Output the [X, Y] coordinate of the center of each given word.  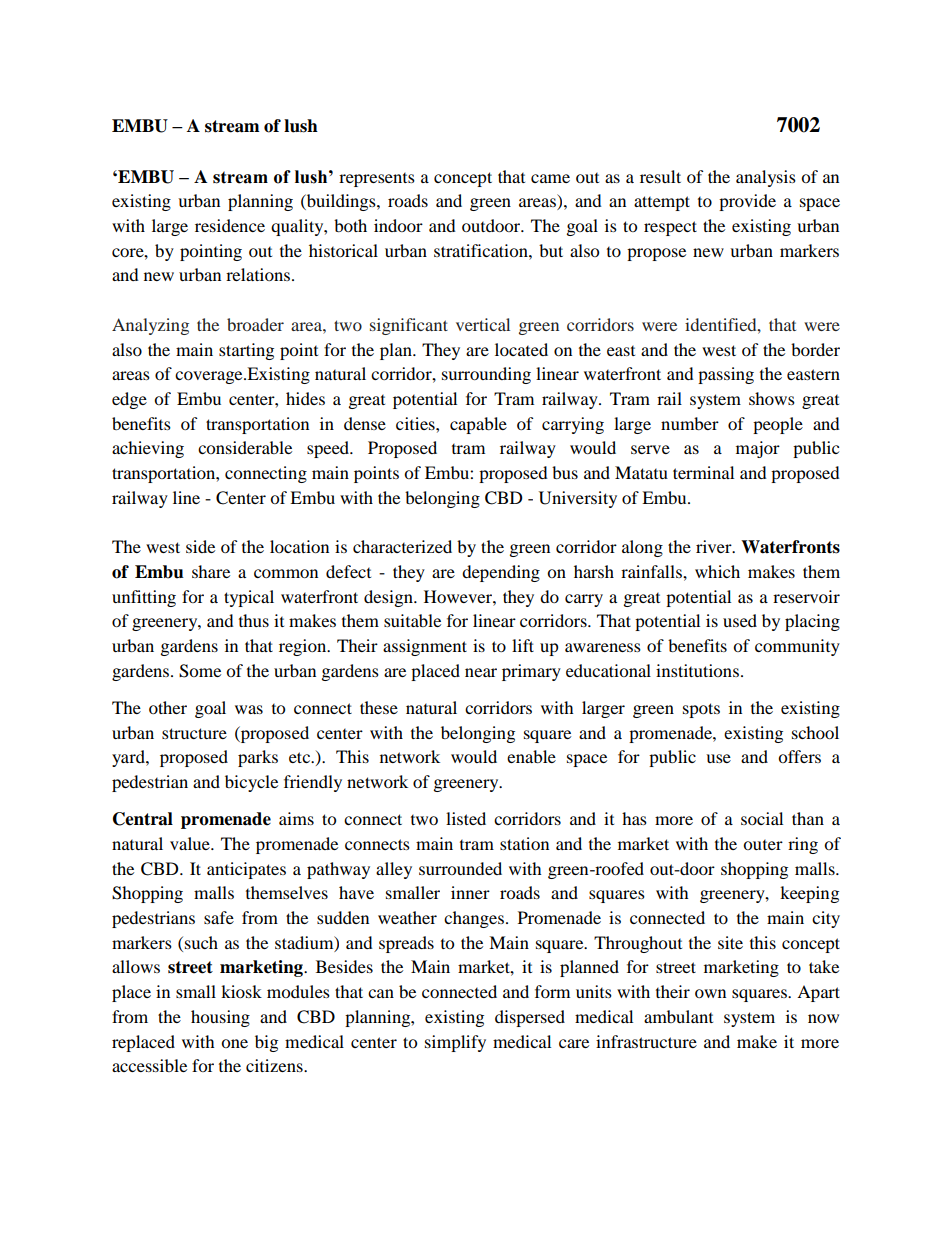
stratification [482, 250]
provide [747, 202]
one [234, 1043]
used [740, 620]
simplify [455, 1043]
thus [254, 620]
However [459, 596]
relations [258, 274]
